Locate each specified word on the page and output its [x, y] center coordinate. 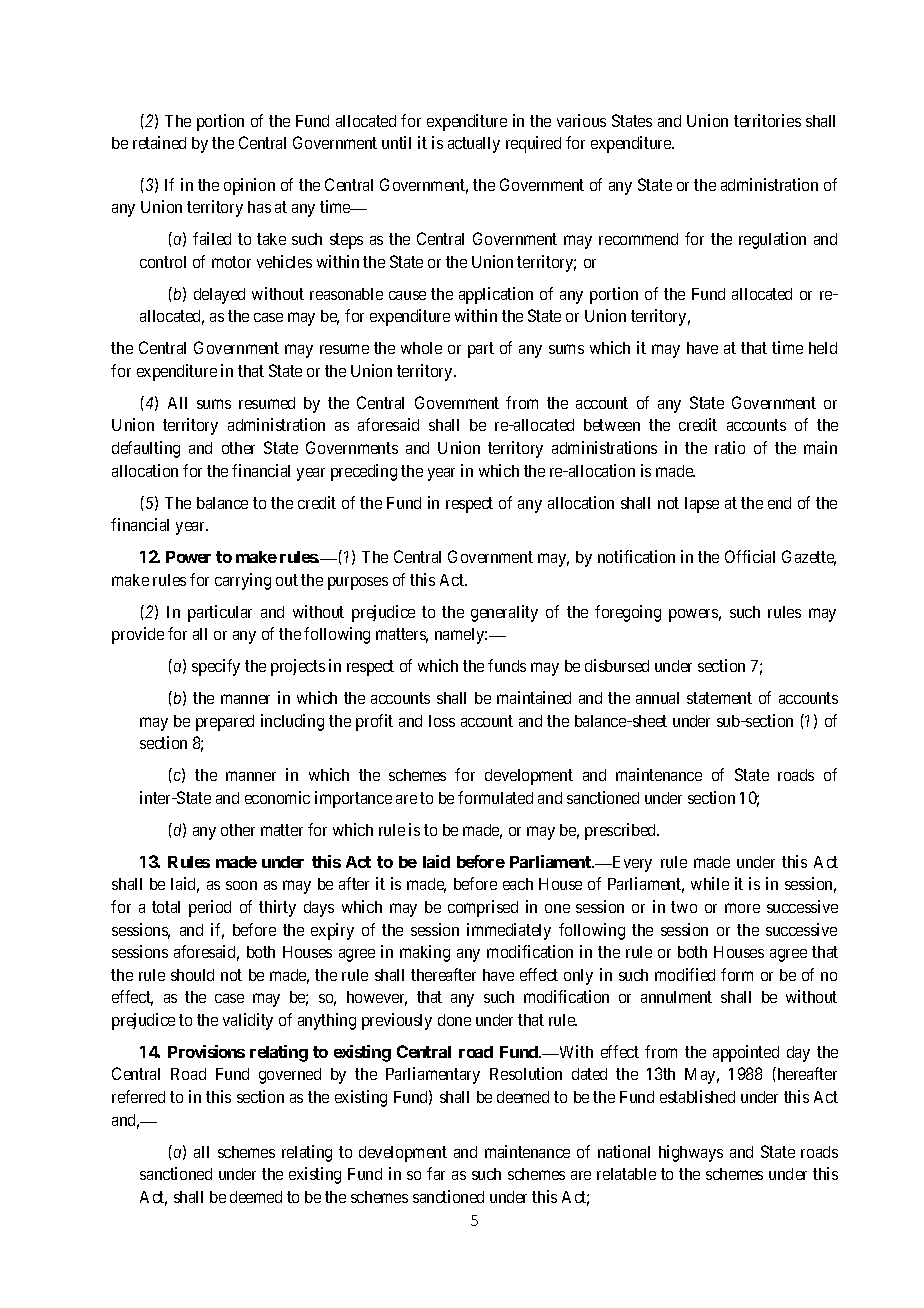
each [518, 884]
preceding [364, 472]
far [436, 1173]
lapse [702, 505]
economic [277, 797]
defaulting [146, 449]
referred [138, 1096]
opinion [249, 186]
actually [474, 145]
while [710, 883]
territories [767, 120]
